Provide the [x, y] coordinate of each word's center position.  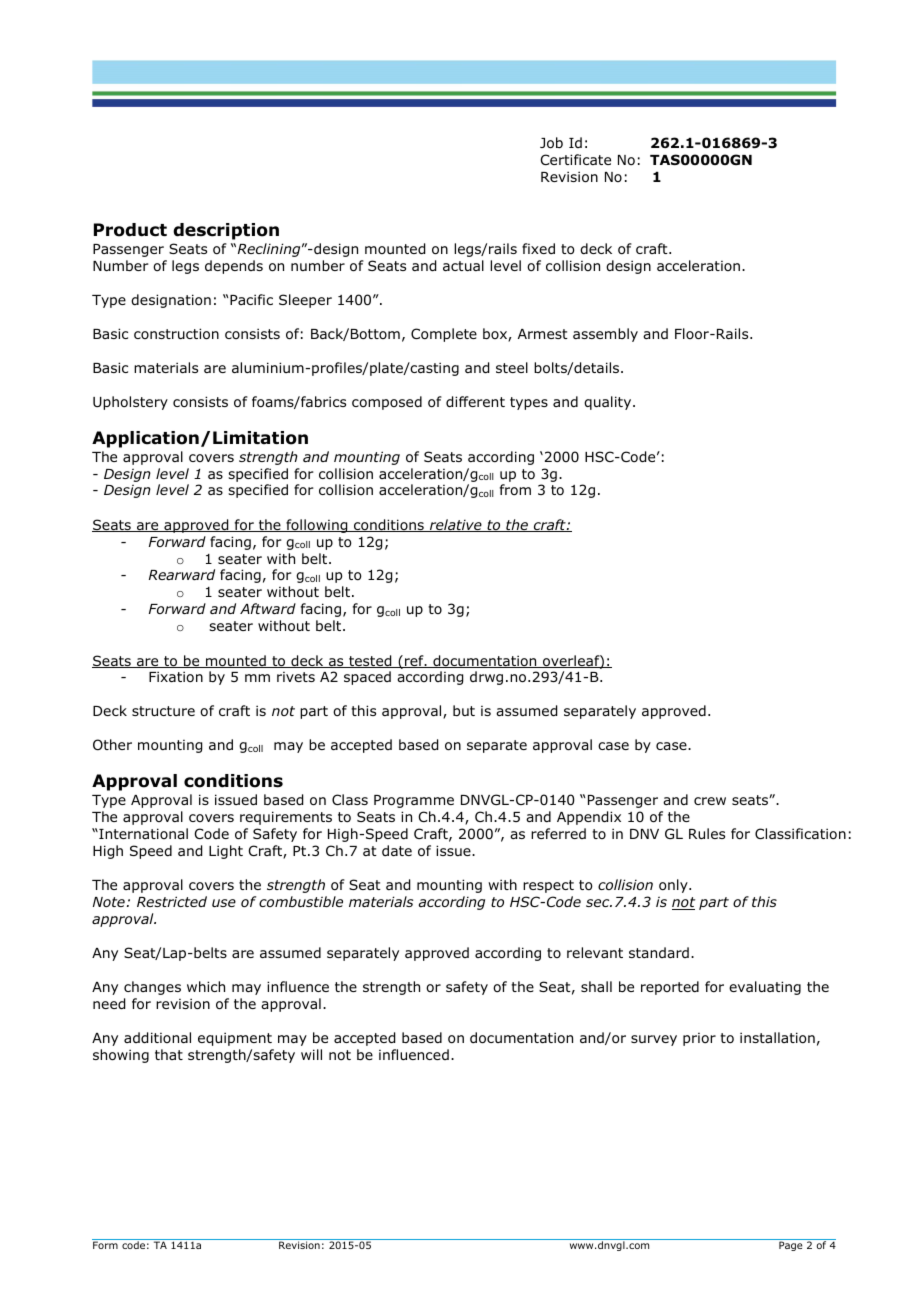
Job [551, 143]
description [226, 231]
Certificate [576, 159]
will [311, 1054]
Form [105, 1245]
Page [791, 1246]
